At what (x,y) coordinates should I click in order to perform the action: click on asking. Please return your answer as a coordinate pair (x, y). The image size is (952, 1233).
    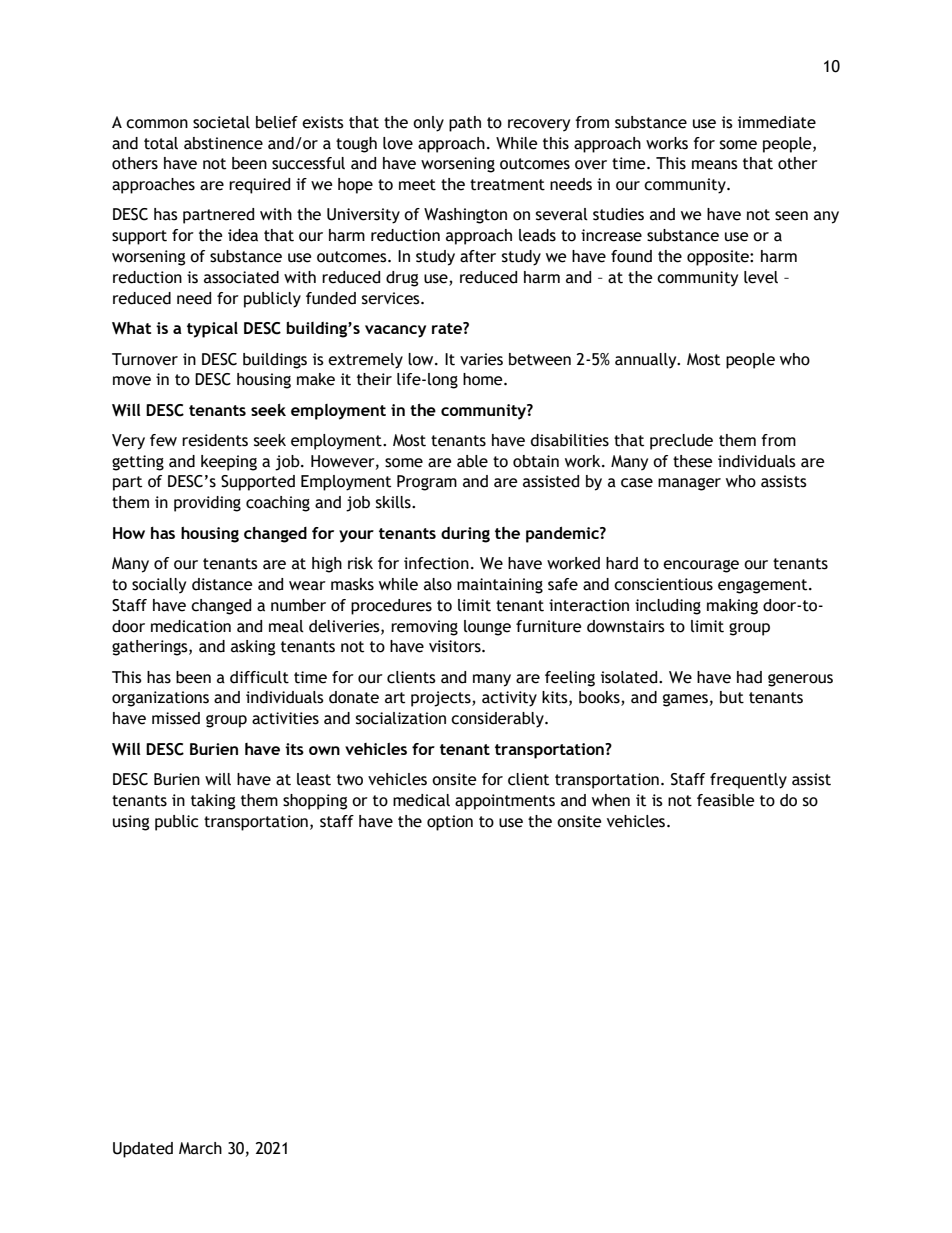
    Looking at the image, I should click on (253, 648).
